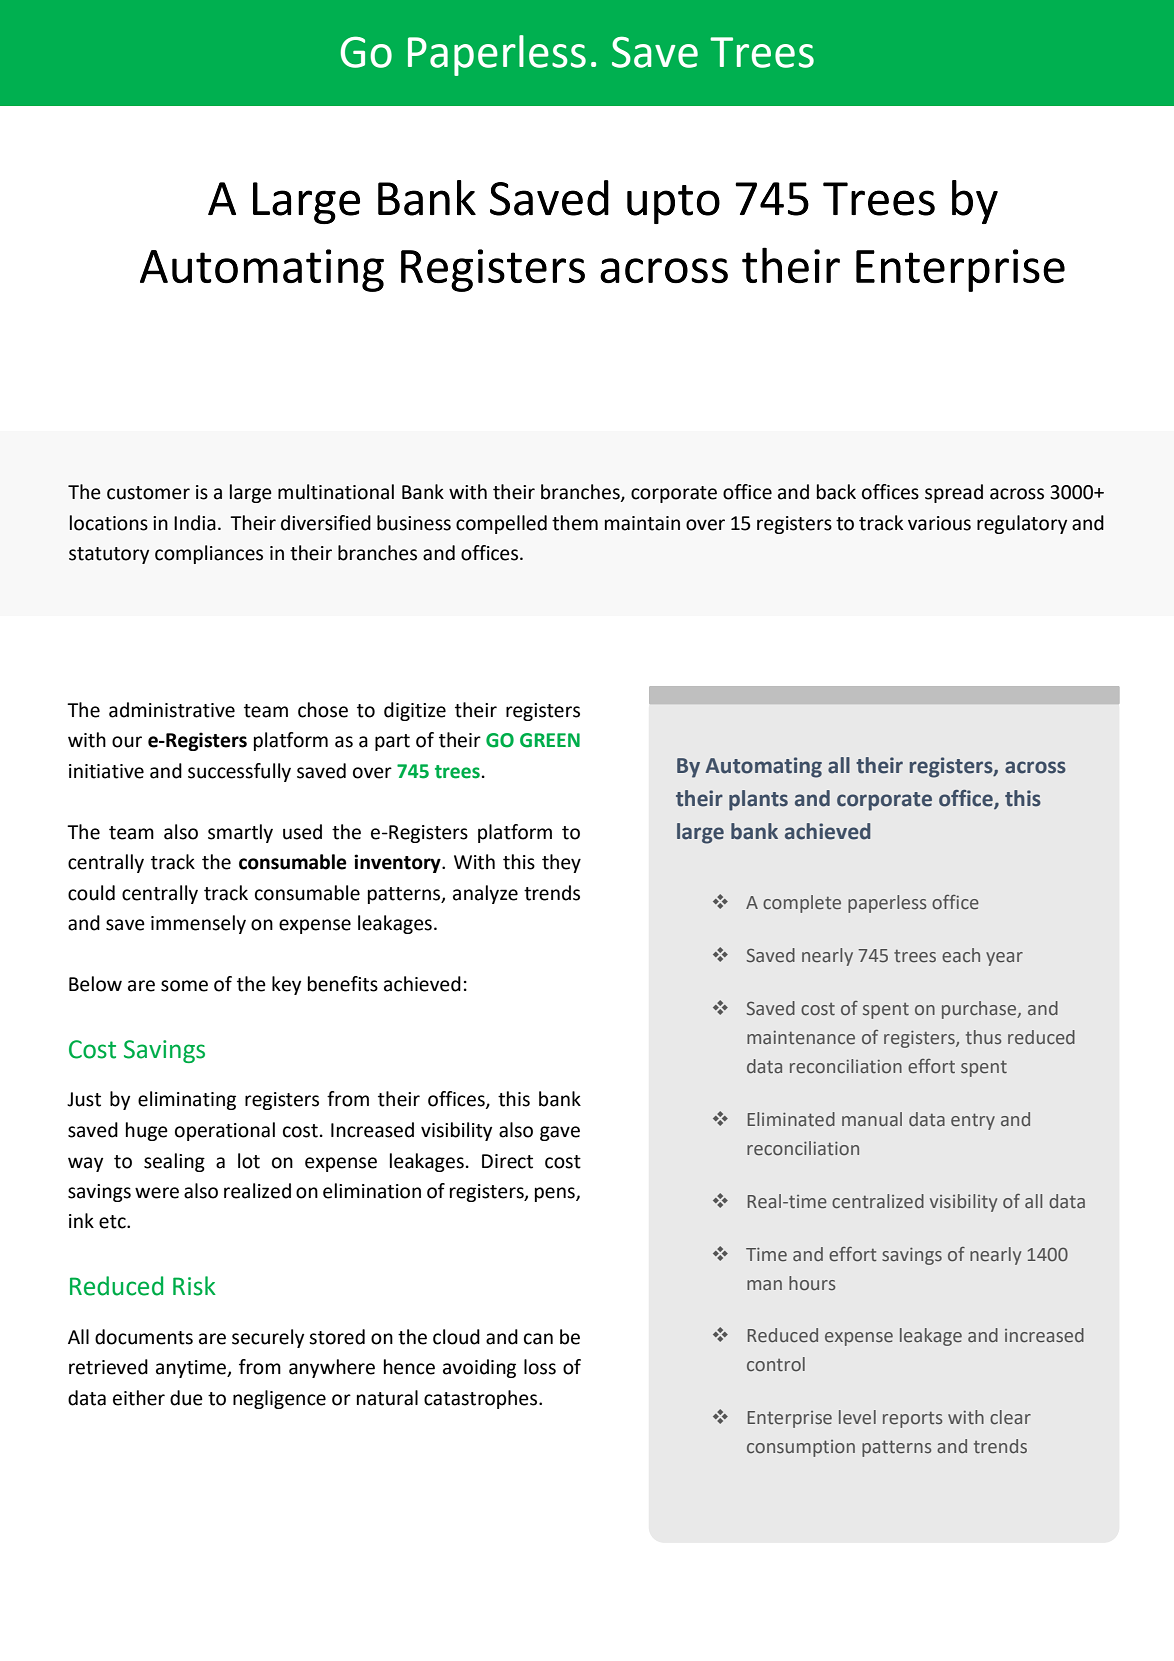 This screenshot has height=1661, width=1174. What do you see at coordinates (673, 204) in the screenshot?
I see `upto` at bounding box center [673, 204].
